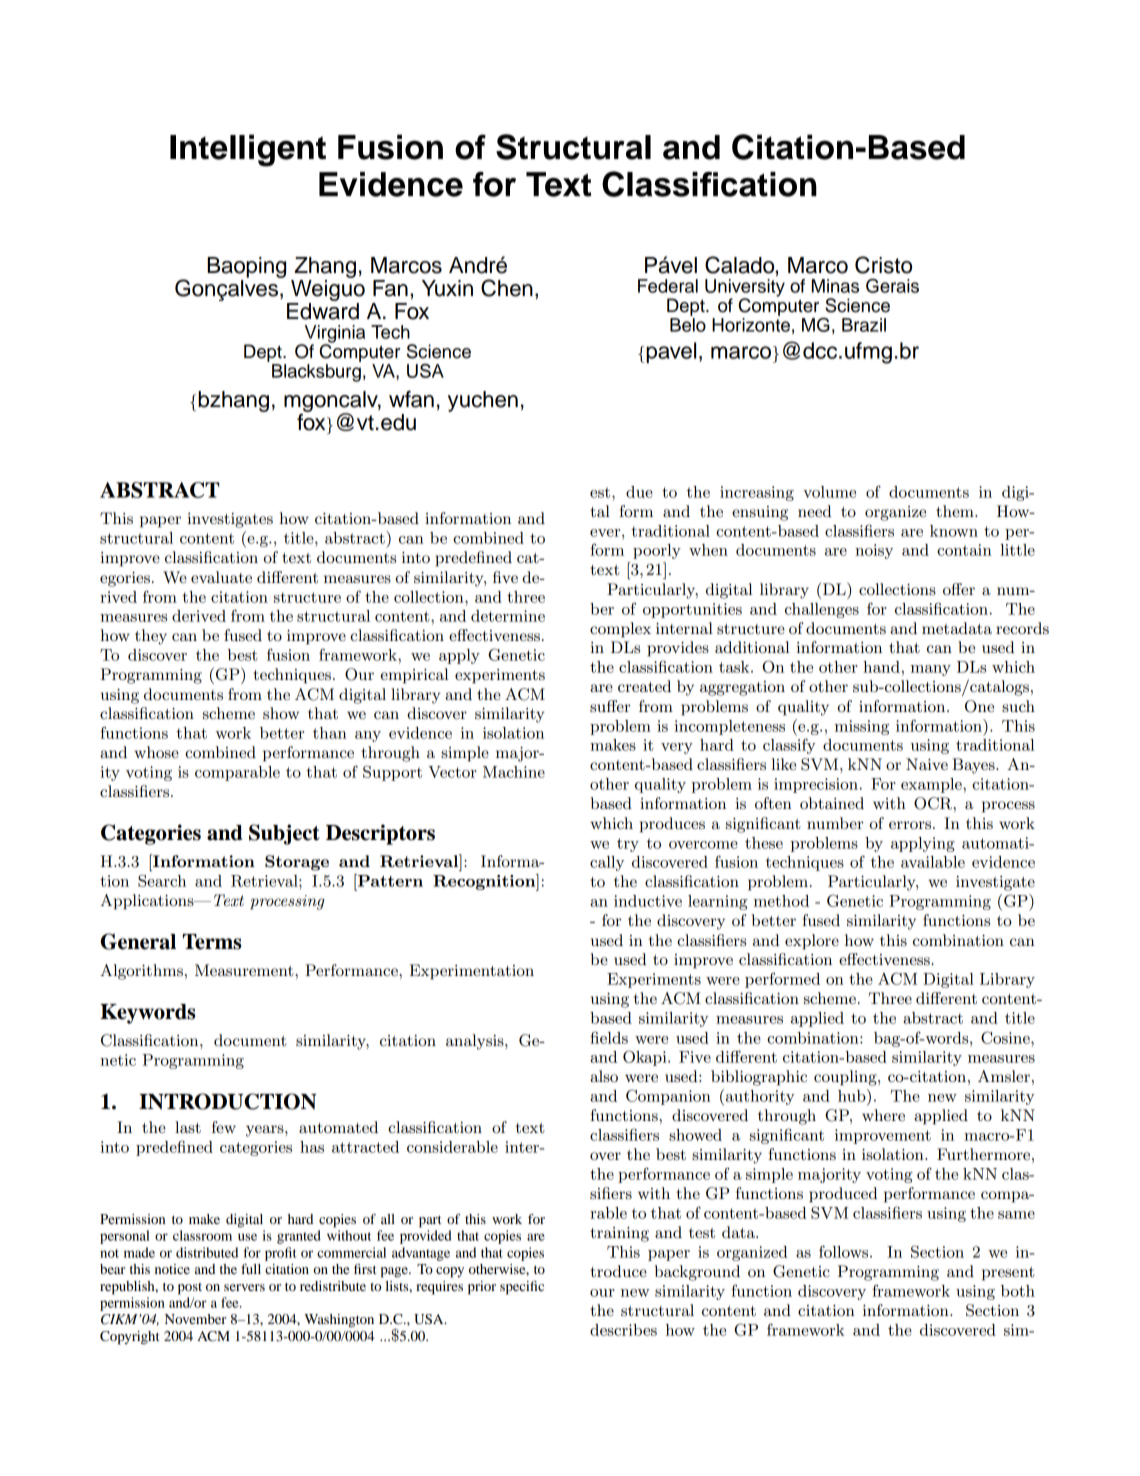  What do you see at coordinates (892, 286) in the screenshot?
I see `Gerais` at bounding box center [892, 286].
